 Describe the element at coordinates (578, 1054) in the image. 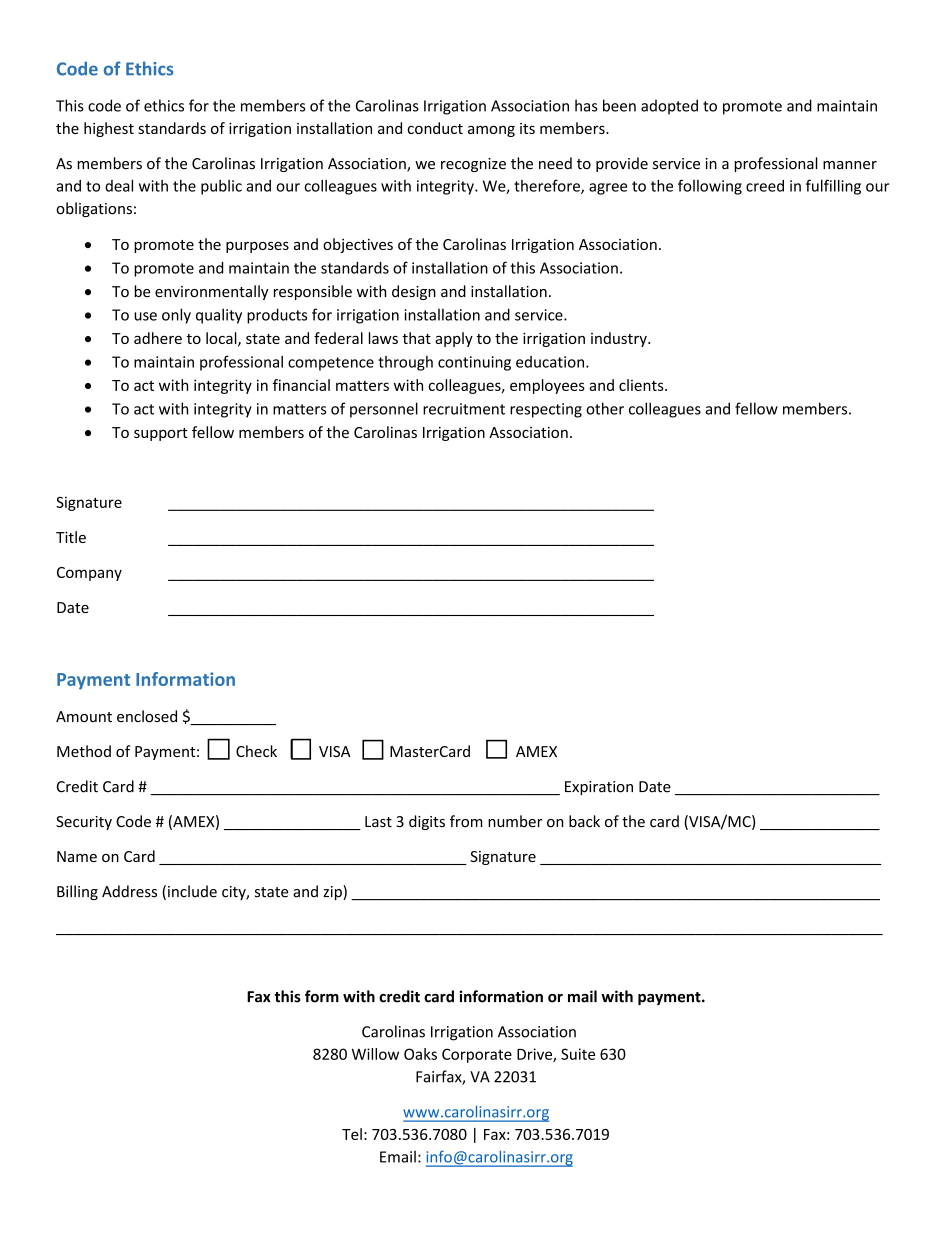

I see `Suite` at that location.
